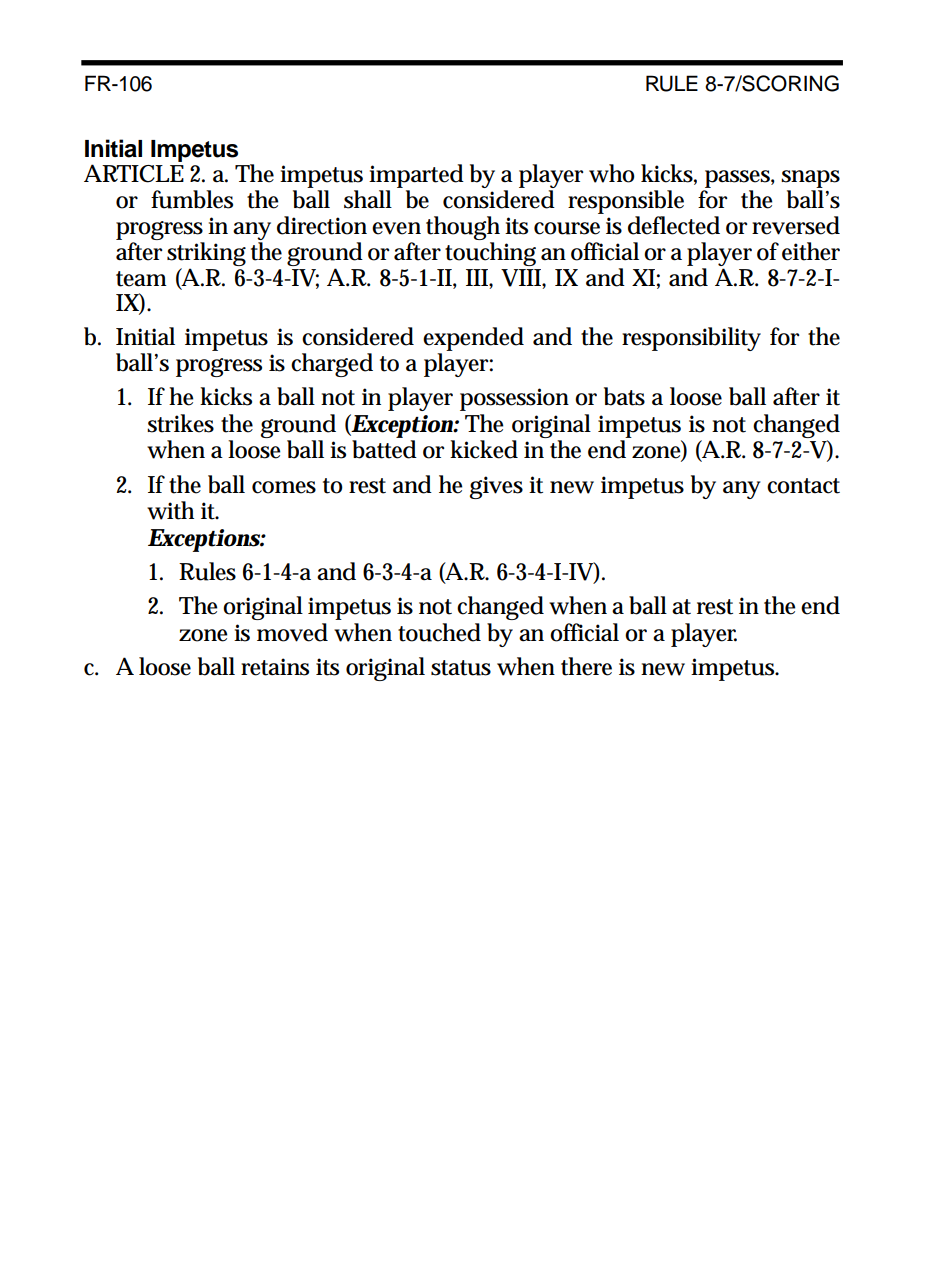 Image resolution: width=952 pixels, height=1284 pixels. What do you see at coordinates (739, 180) in the screenshot?
I see `passes` at bounding box center [739, 180].
